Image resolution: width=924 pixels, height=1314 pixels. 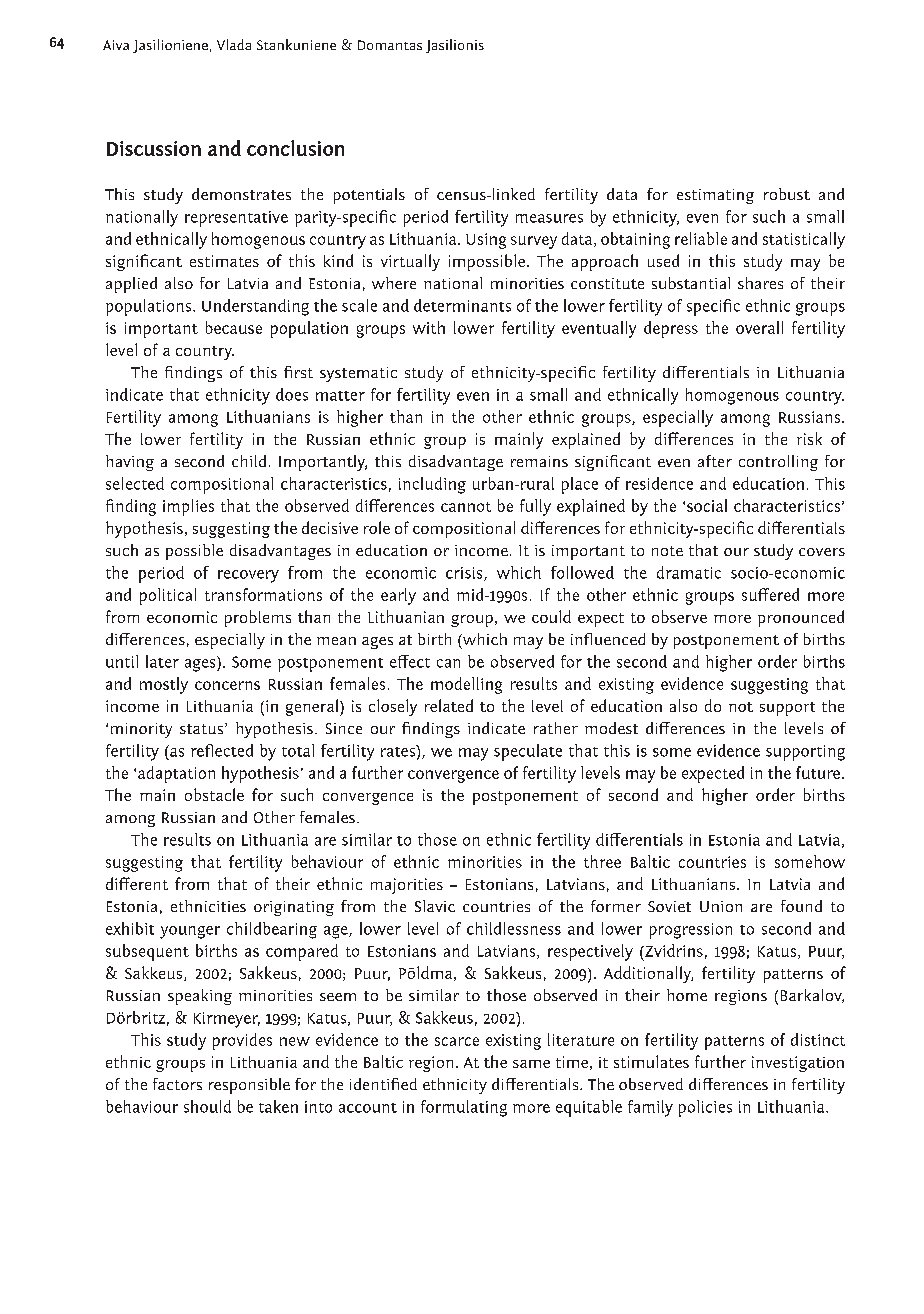 I want to click on crisis, so click(x=465, y=574).
